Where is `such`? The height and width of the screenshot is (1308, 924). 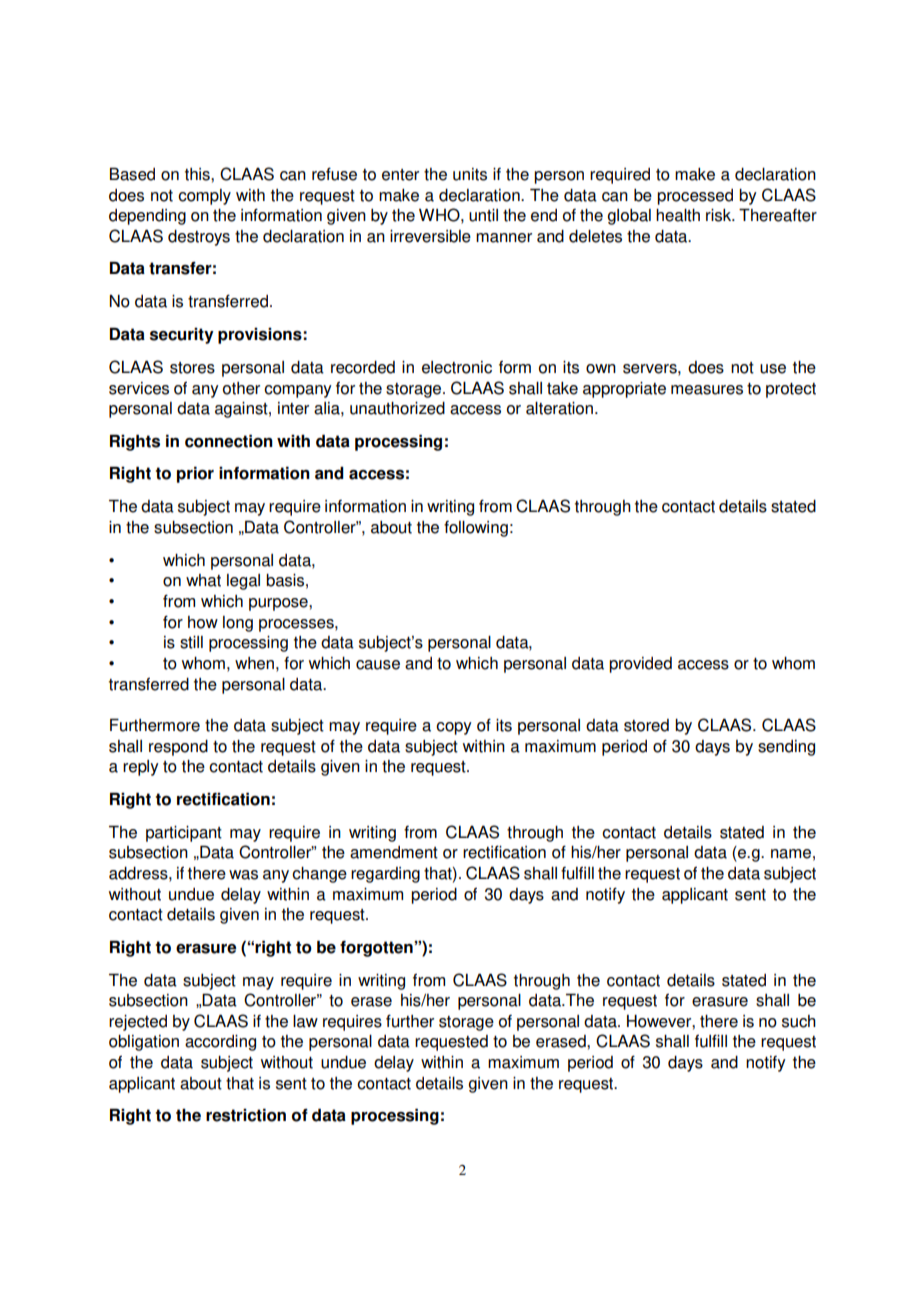 such is located at coordinates (799, 1021).
